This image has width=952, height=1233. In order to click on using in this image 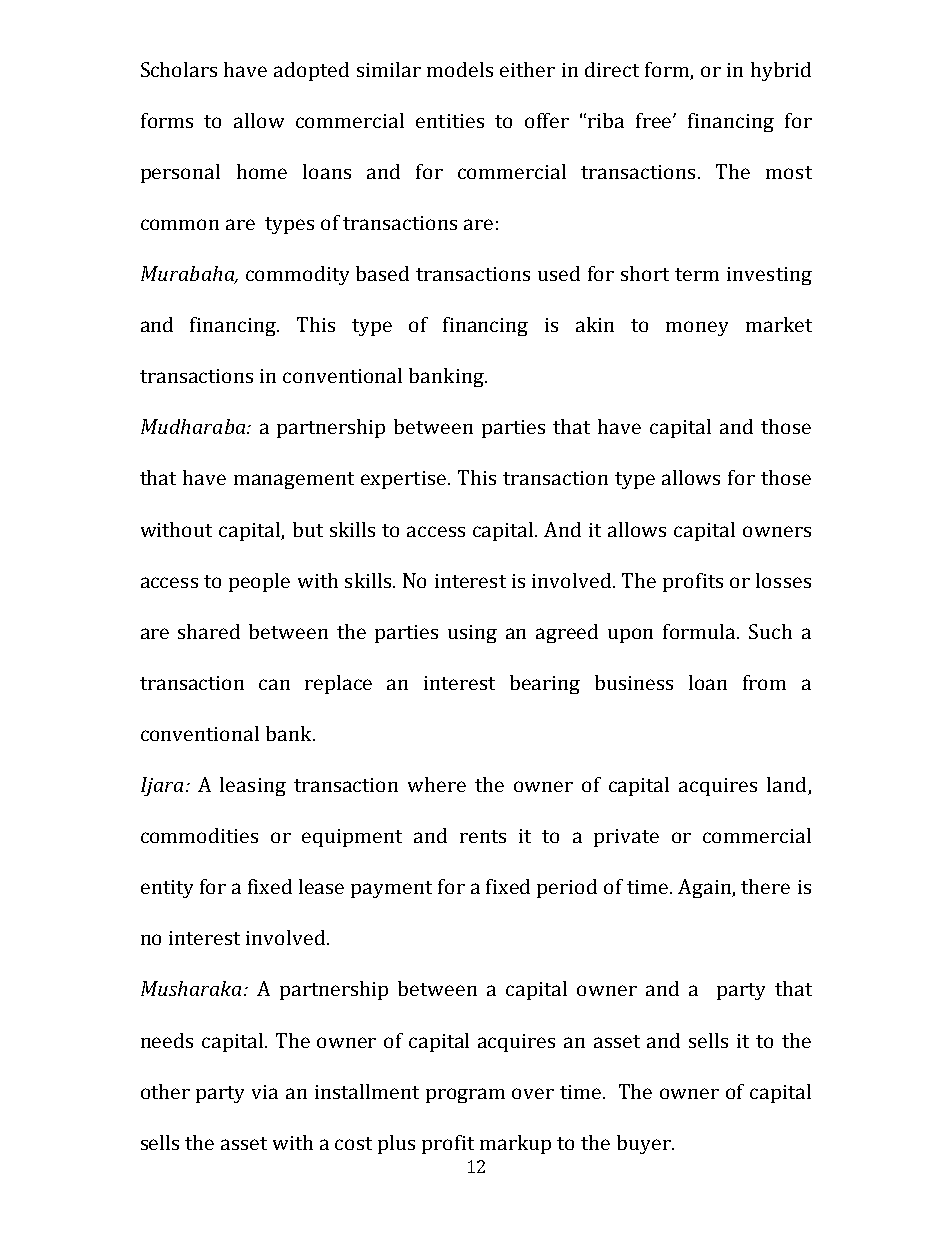, I will do `click(472, 634)`.
